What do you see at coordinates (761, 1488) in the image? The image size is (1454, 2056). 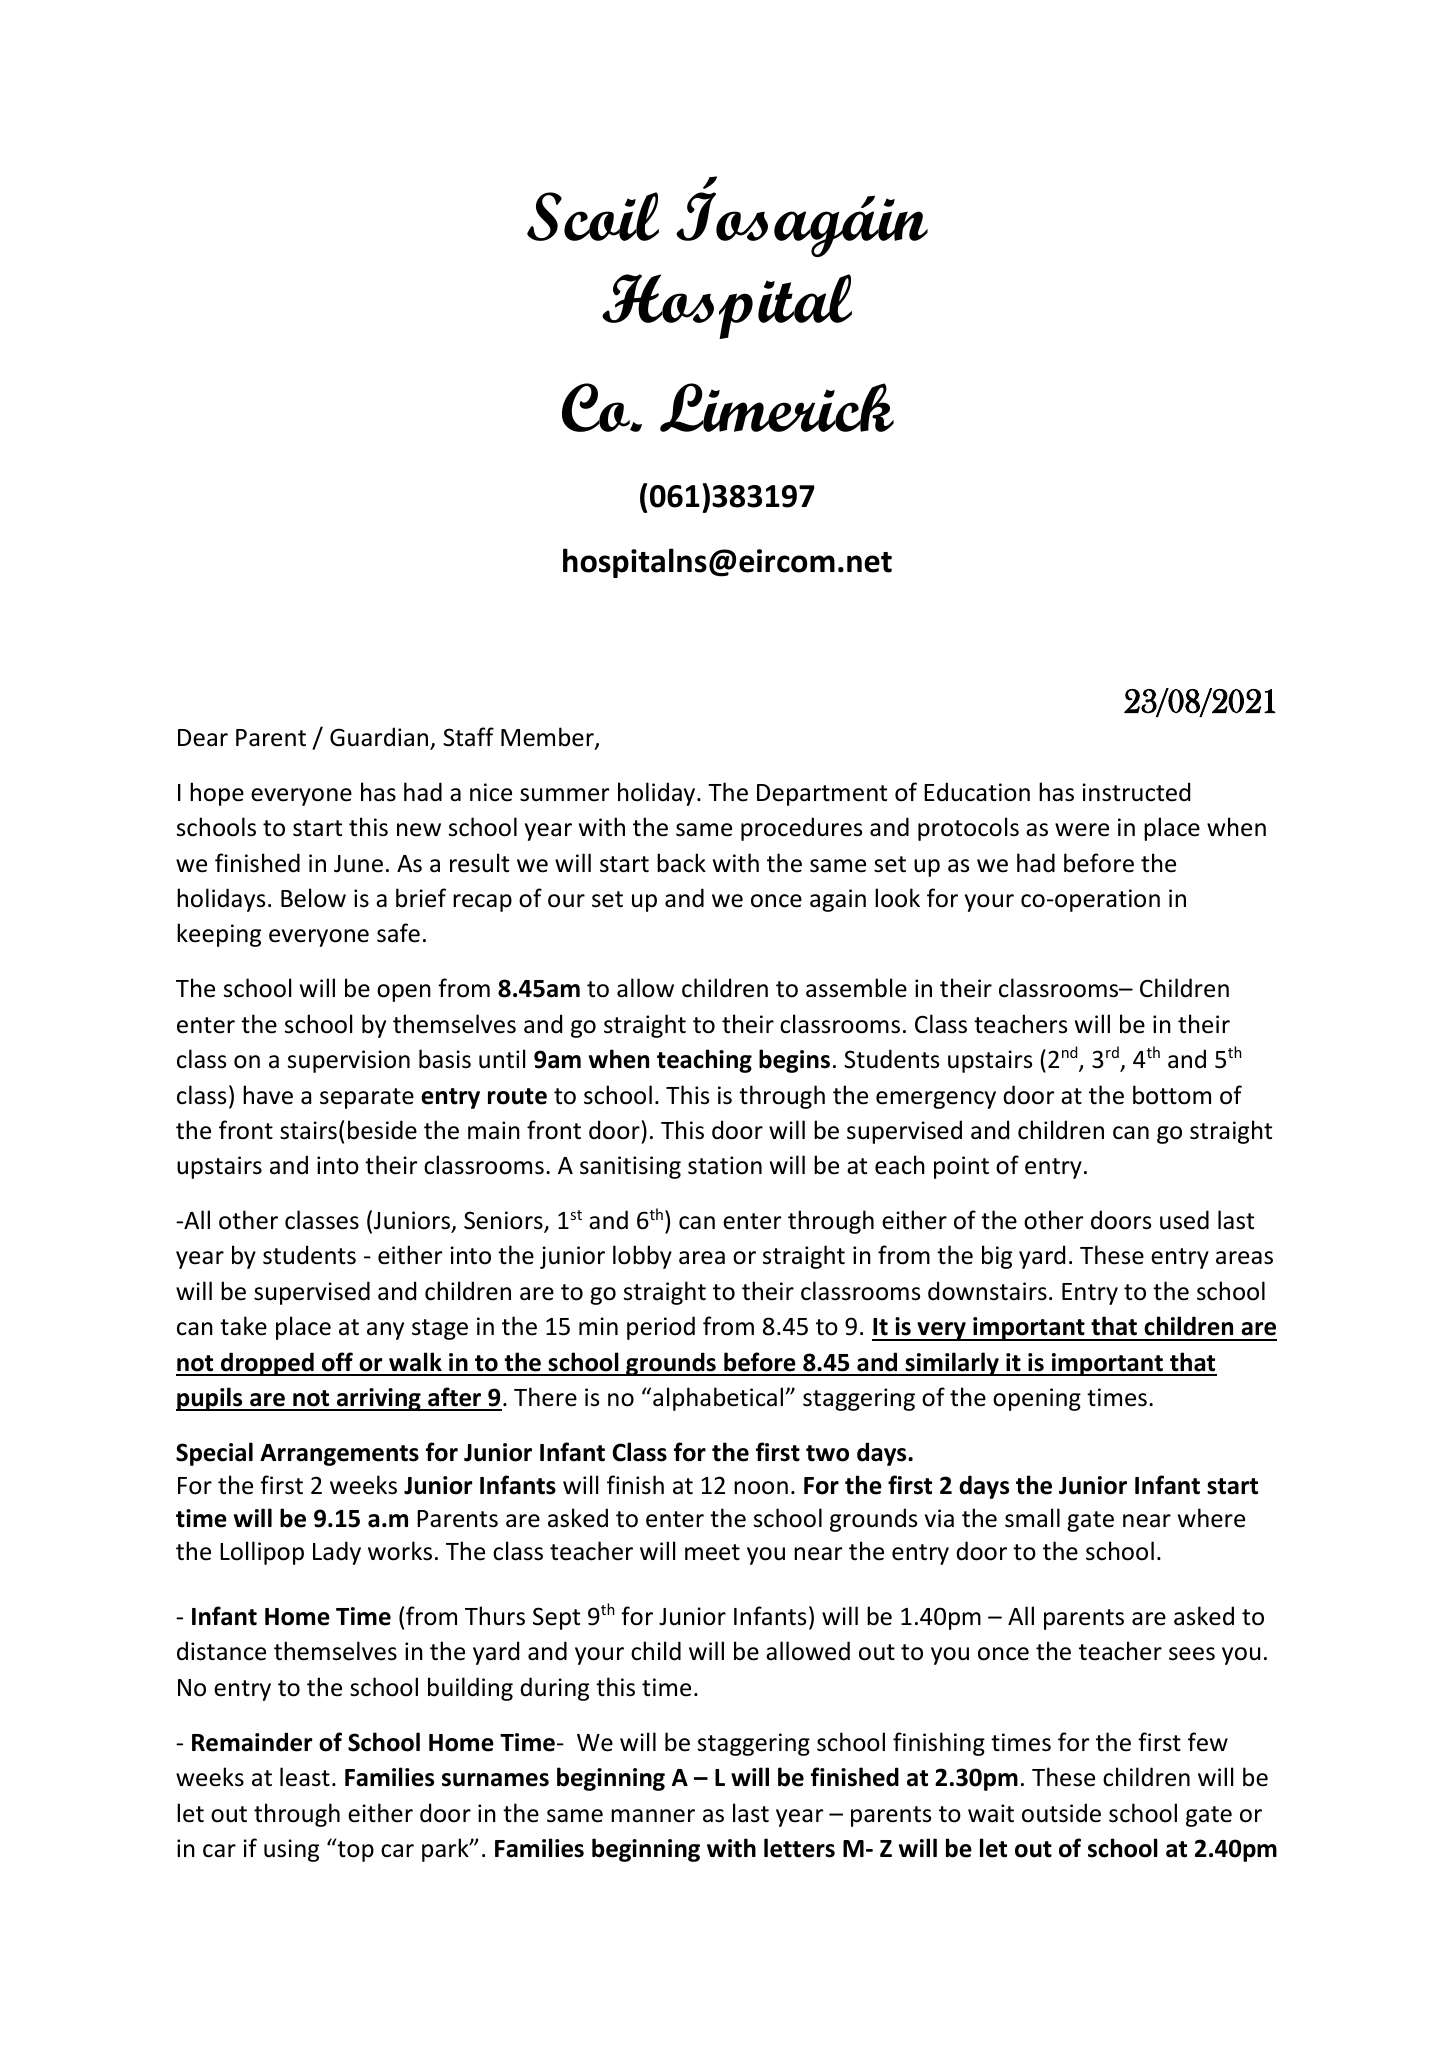 I see `noon` at bounding box center [761, 1488].
